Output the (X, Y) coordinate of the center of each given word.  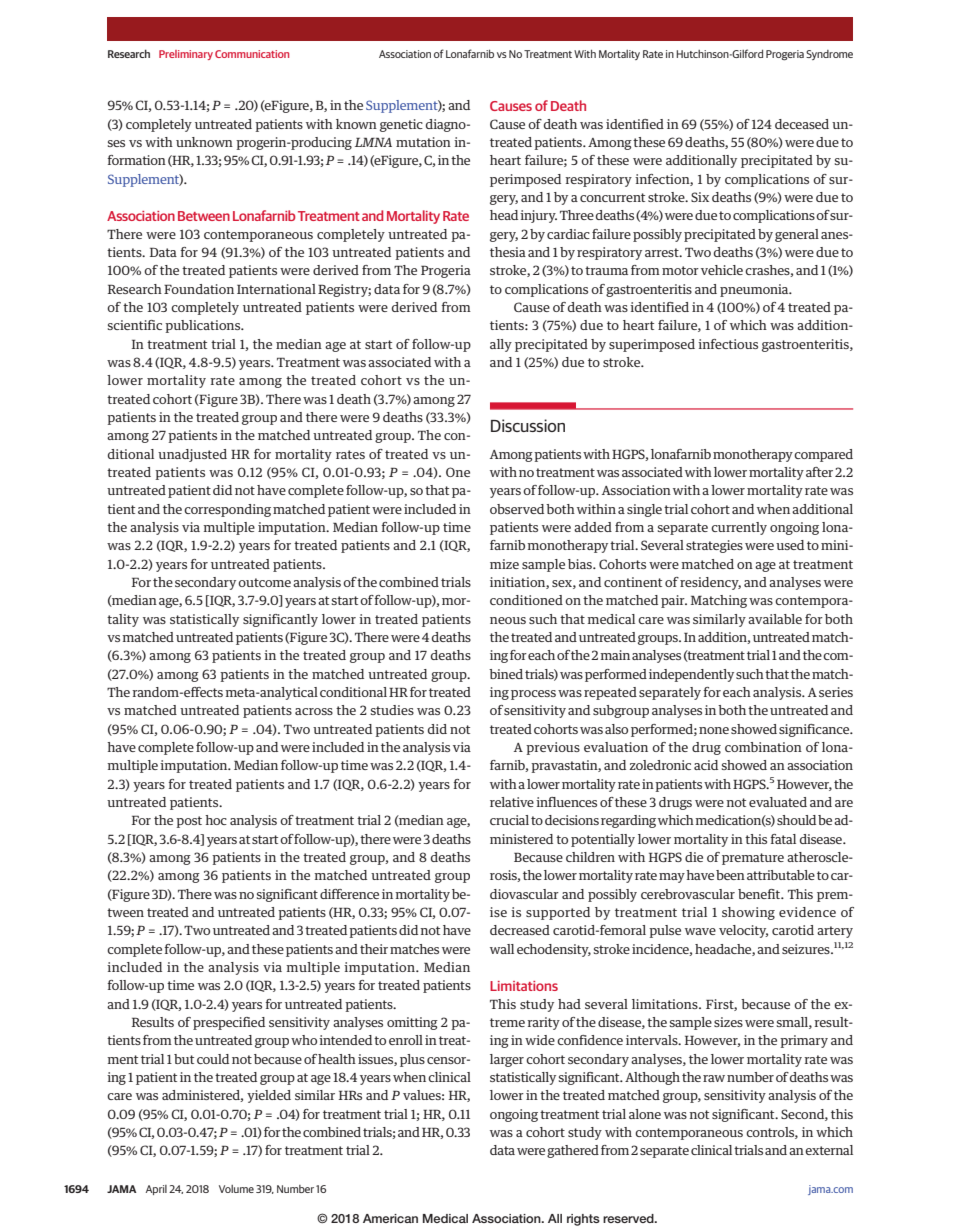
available (775, 619)
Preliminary (186, 55)
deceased (802, 124)
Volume (236, 1189)
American (390, 1218)
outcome (264, 582)
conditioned (526, 600)
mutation (423, 142)
